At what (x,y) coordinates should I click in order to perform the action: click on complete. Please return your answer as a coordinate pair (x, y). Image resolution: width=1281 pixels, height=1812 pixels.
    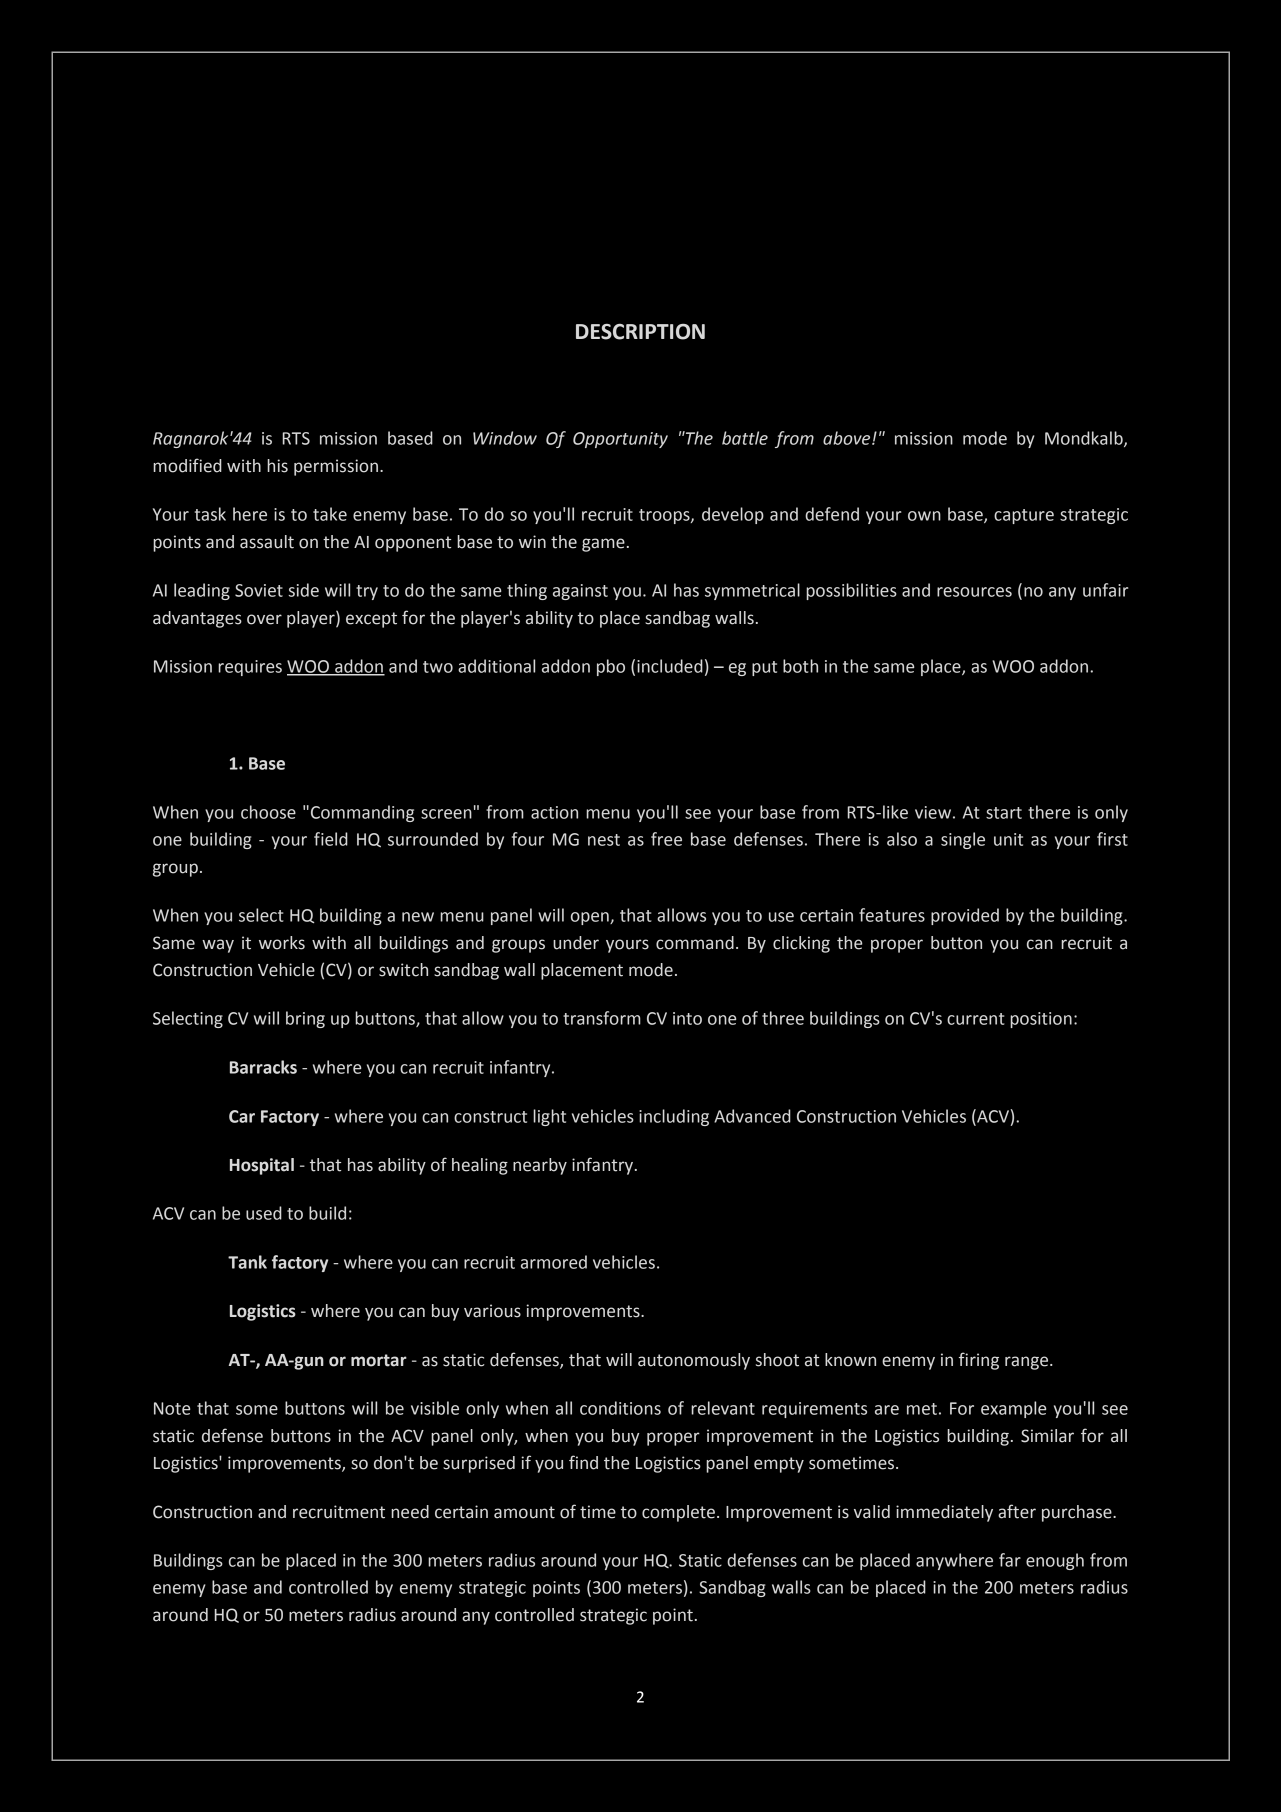
    Looking at the image, I should click on (678, 1513).
